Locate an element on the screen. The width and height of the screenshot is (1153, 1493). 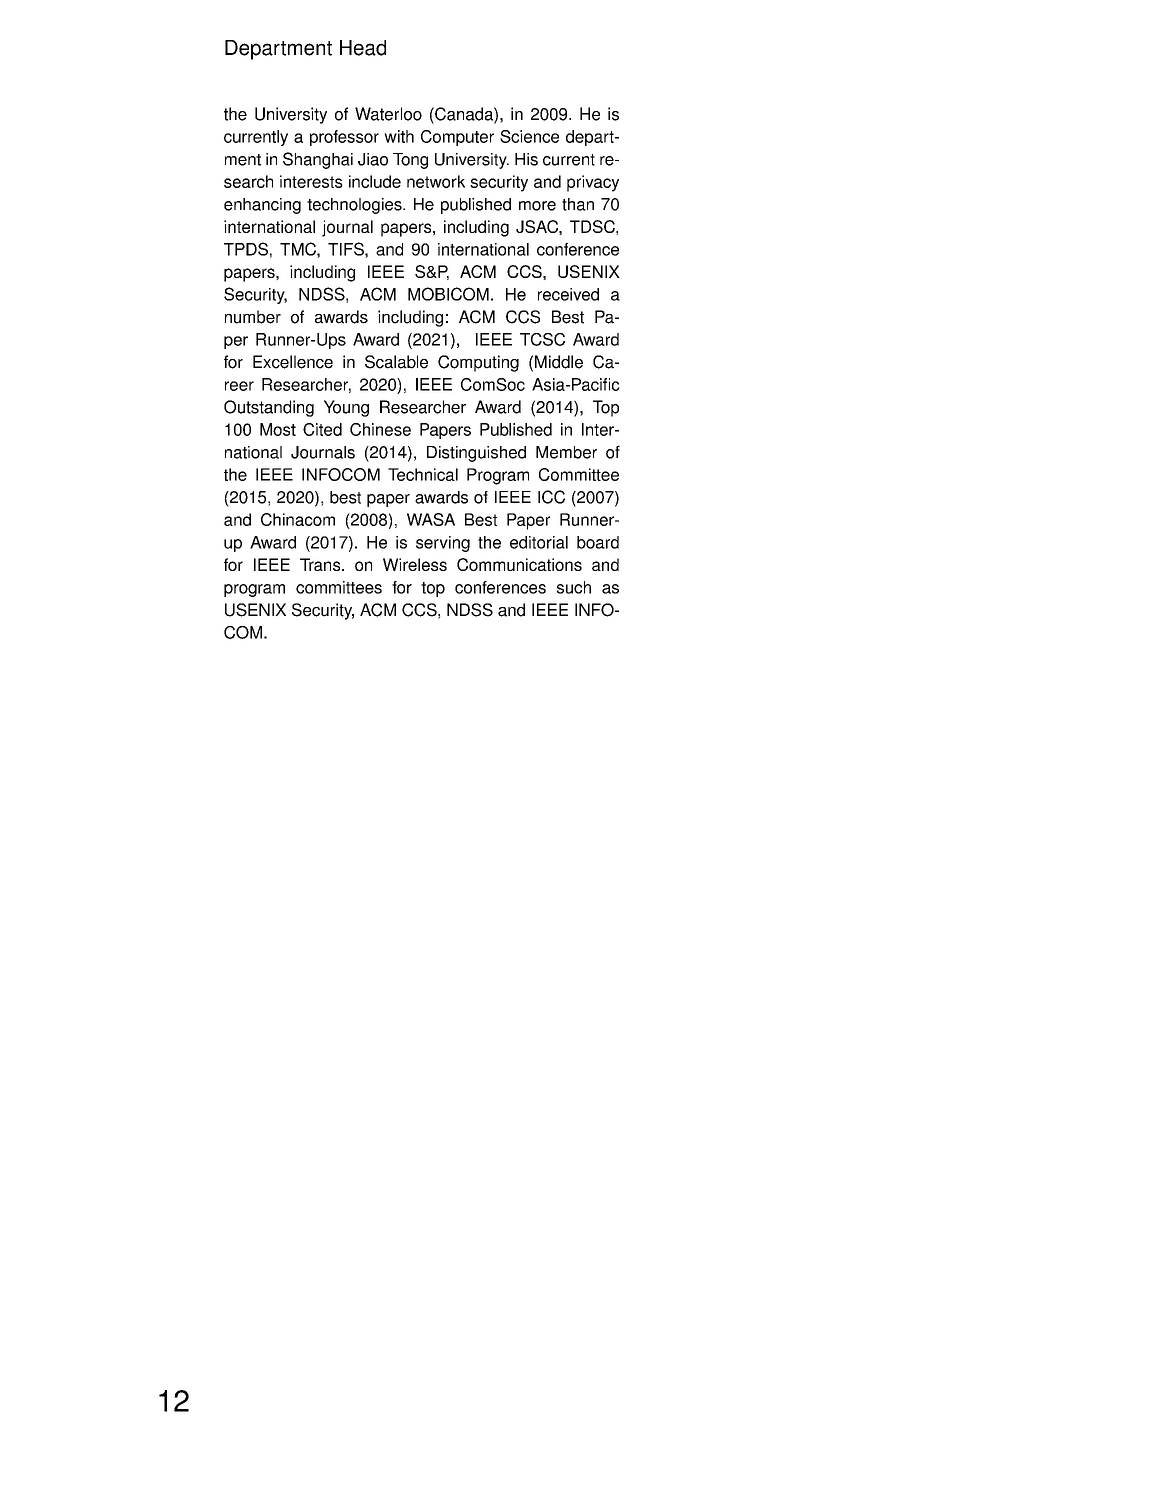
Head is located at coordinates (363, 48).
